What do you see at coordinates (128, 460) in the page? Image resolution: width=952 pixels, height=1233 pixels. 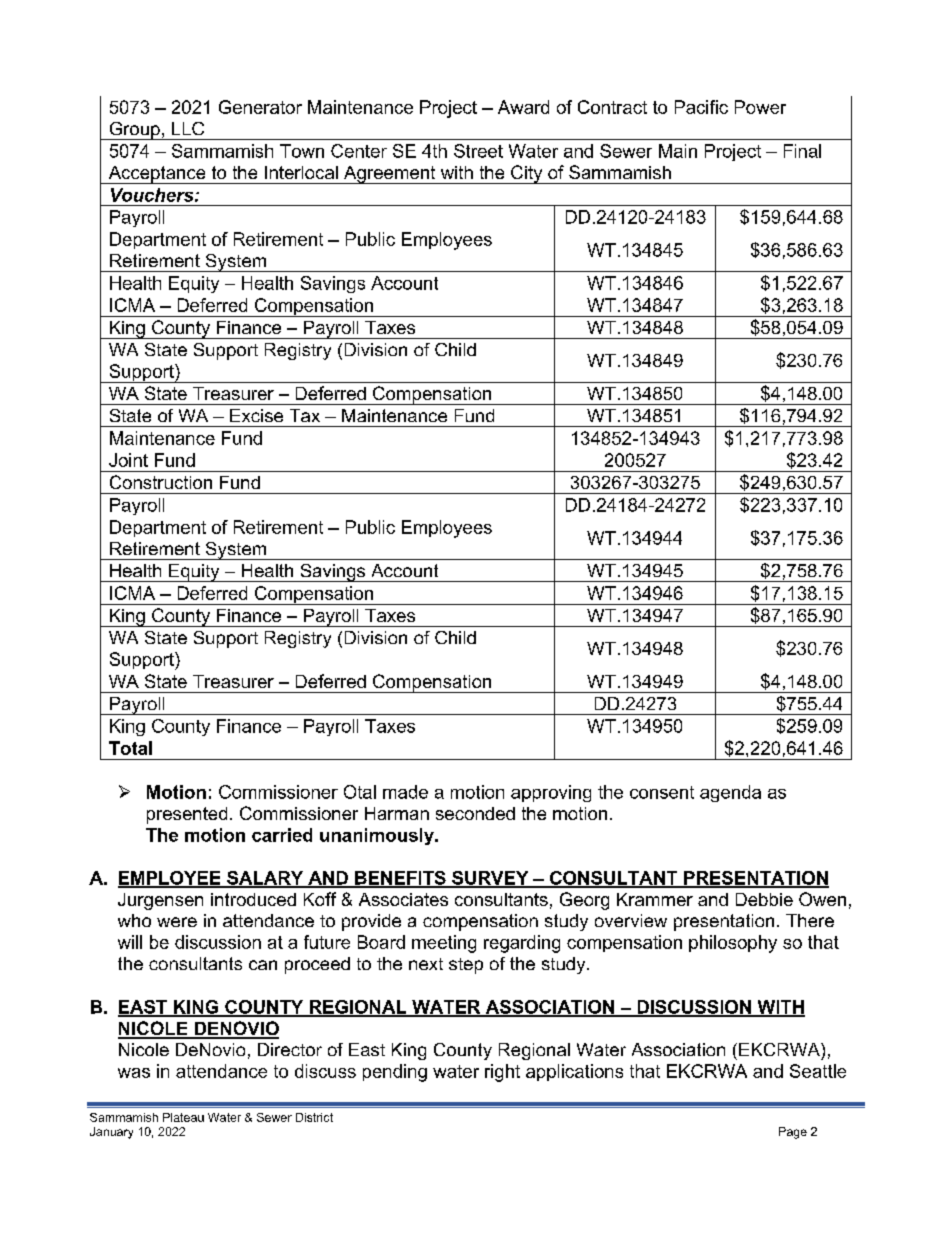 I see `Joint` at bounding box center [128, 460].
